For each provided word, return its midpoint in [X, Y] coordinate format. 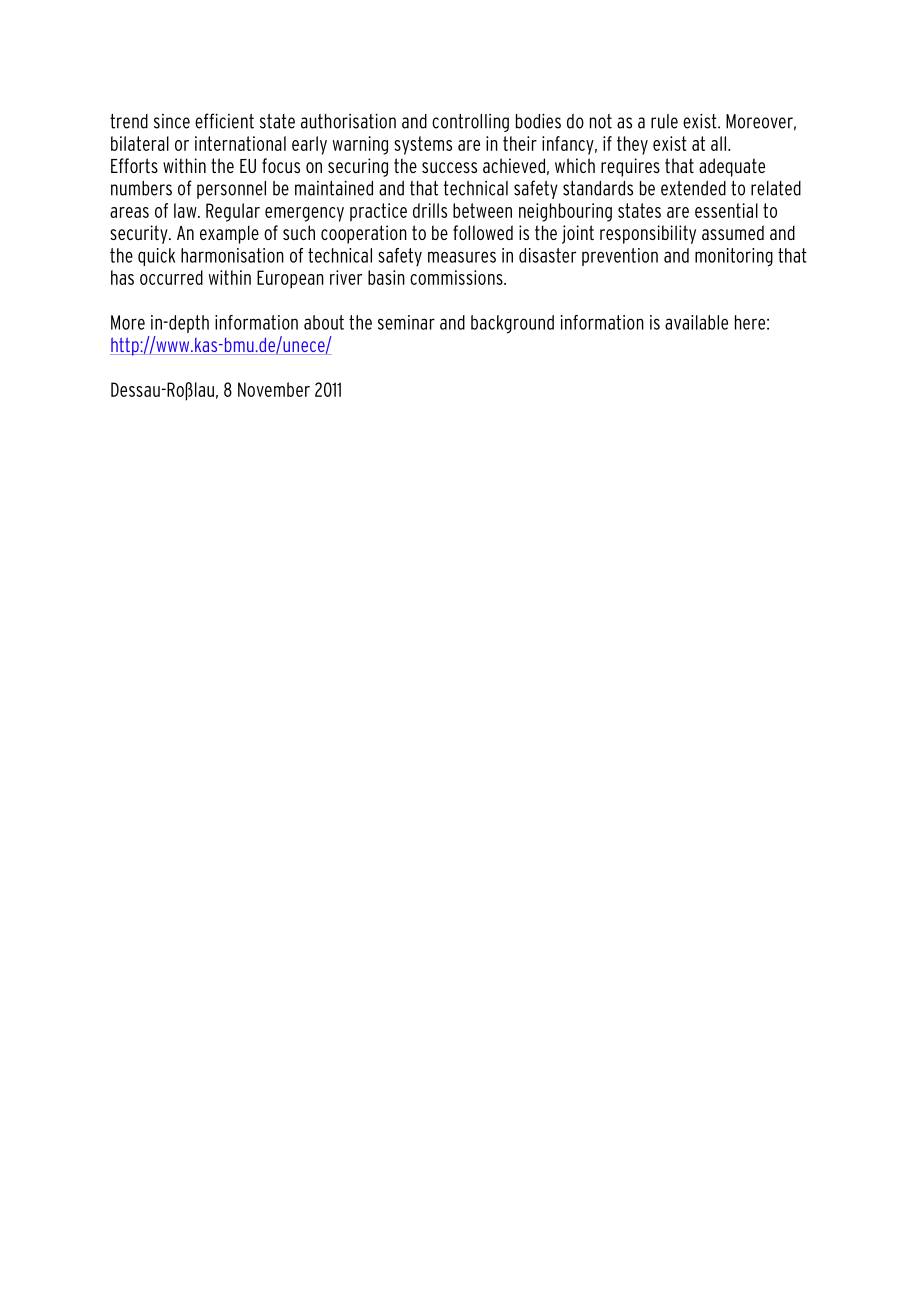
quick [156, 257]
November [274, 389]
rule [664, 121]
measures [462, 257]
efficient [224, 121]
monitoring [734, 257]
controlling [470, 123]
